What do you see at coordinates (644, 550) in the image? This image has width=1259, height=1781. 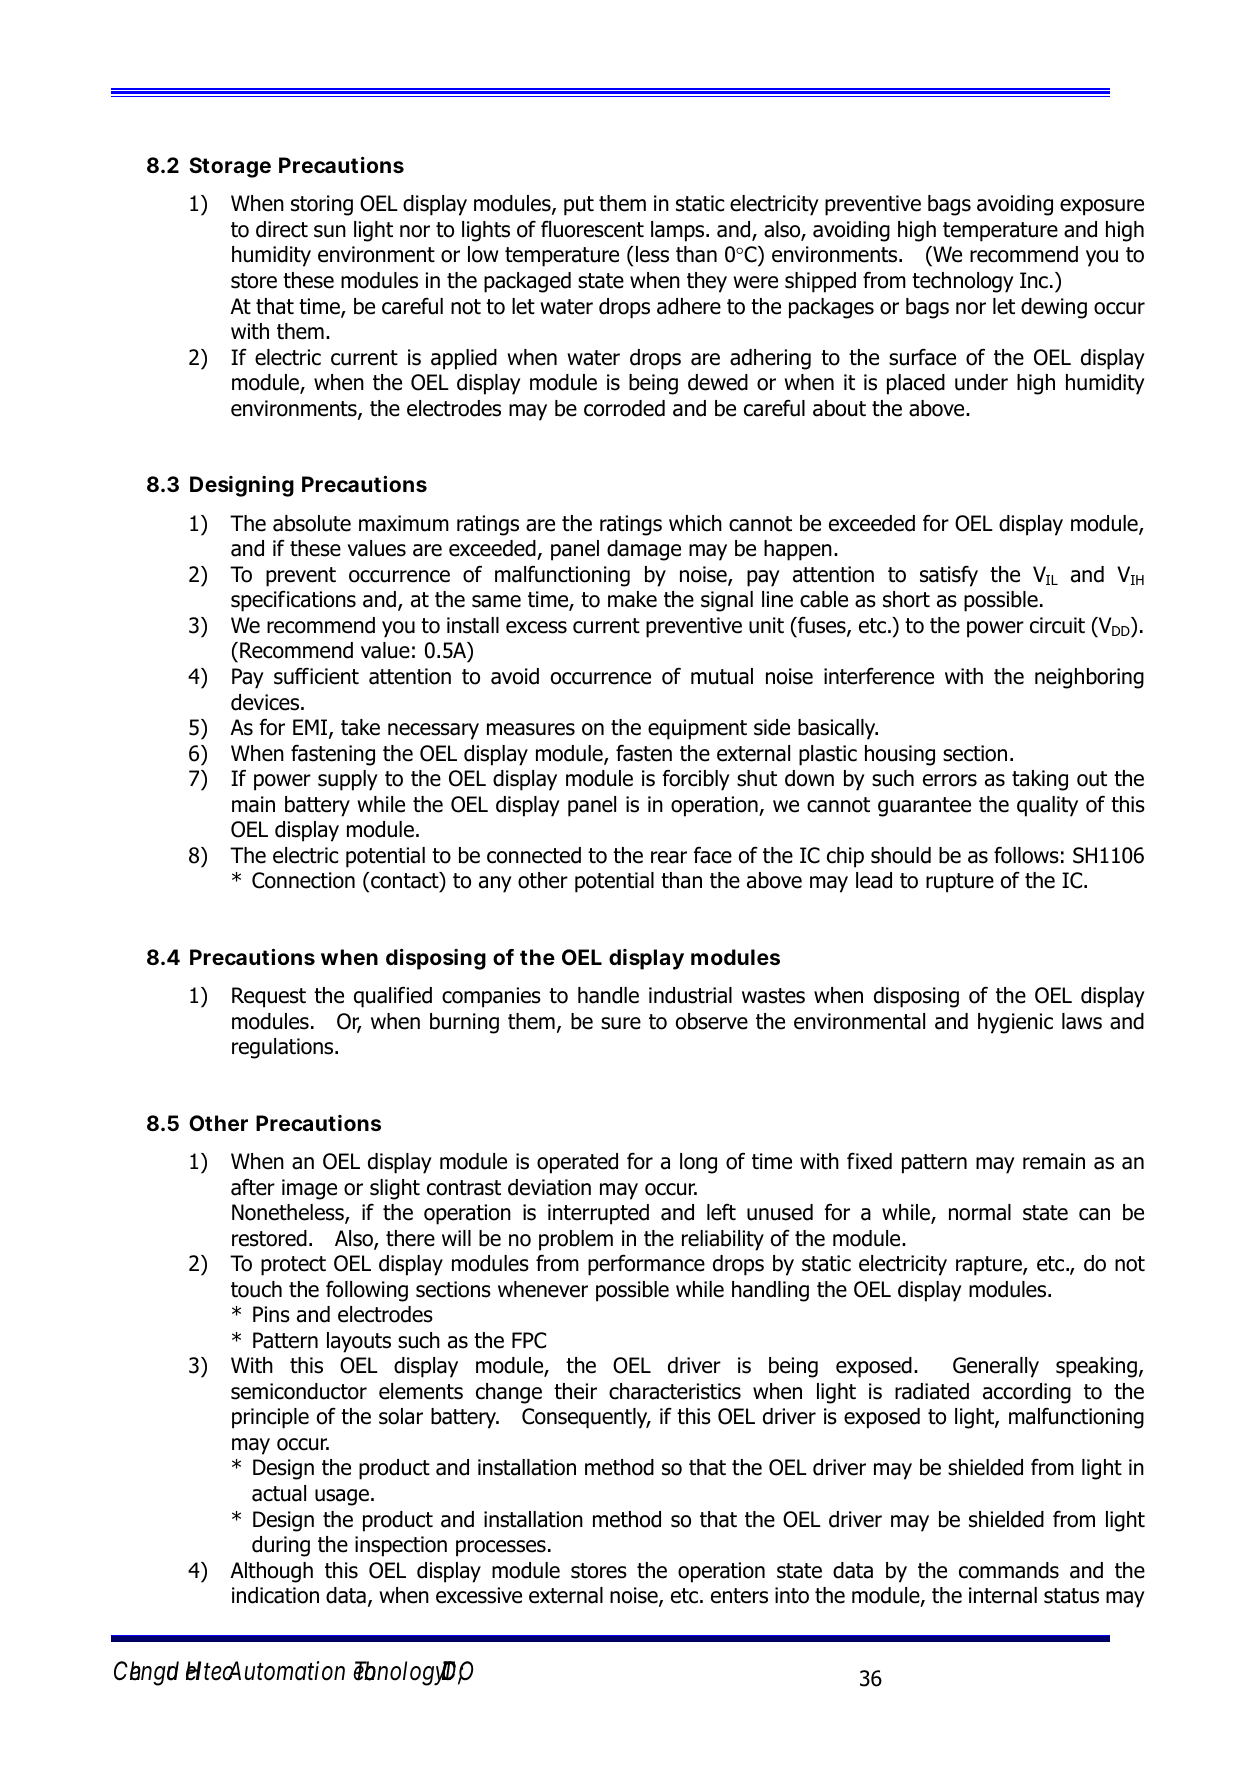 I see `damage` at bounding box center [644, 550].
